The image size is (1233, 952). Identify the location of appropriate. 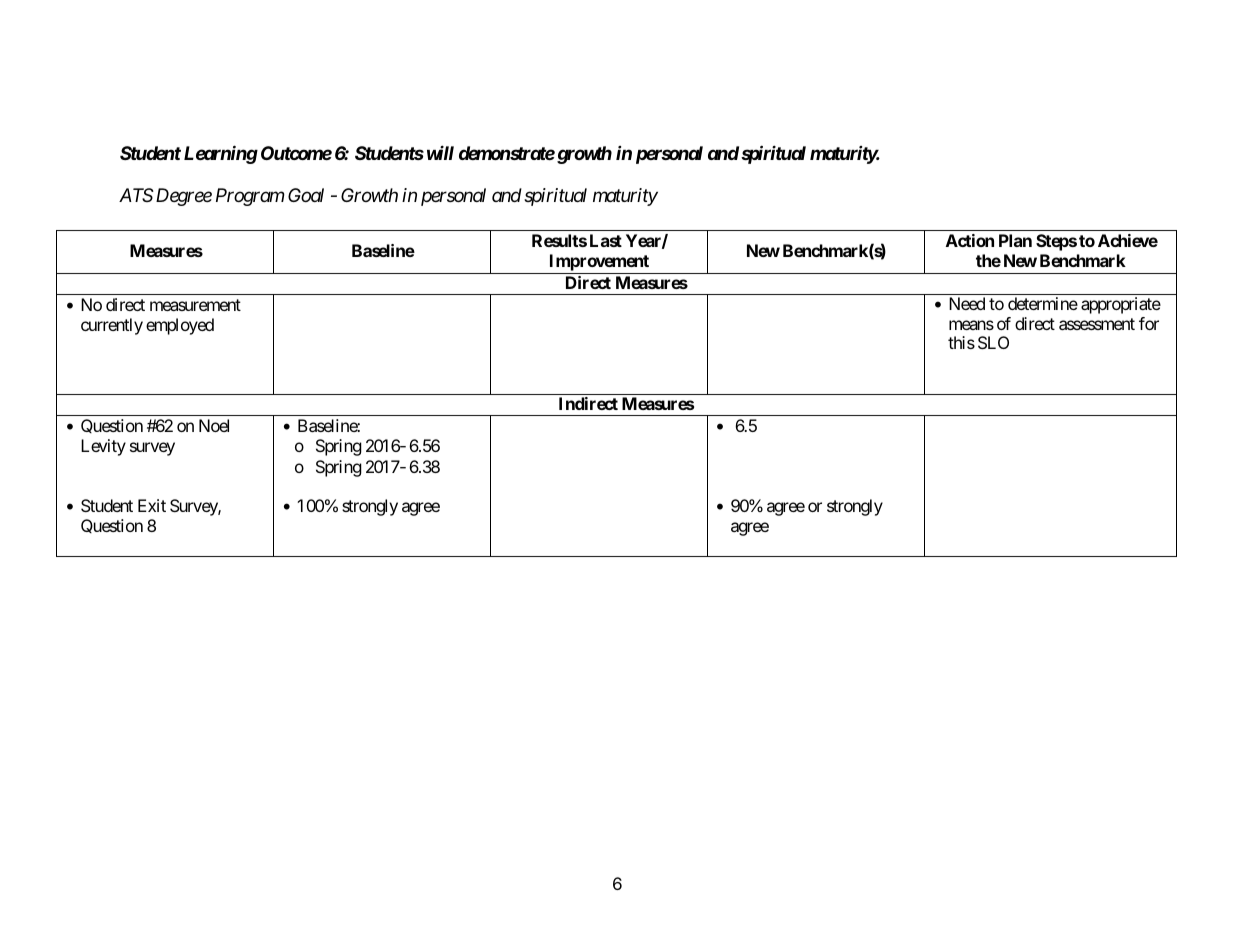
(1121, 305).
